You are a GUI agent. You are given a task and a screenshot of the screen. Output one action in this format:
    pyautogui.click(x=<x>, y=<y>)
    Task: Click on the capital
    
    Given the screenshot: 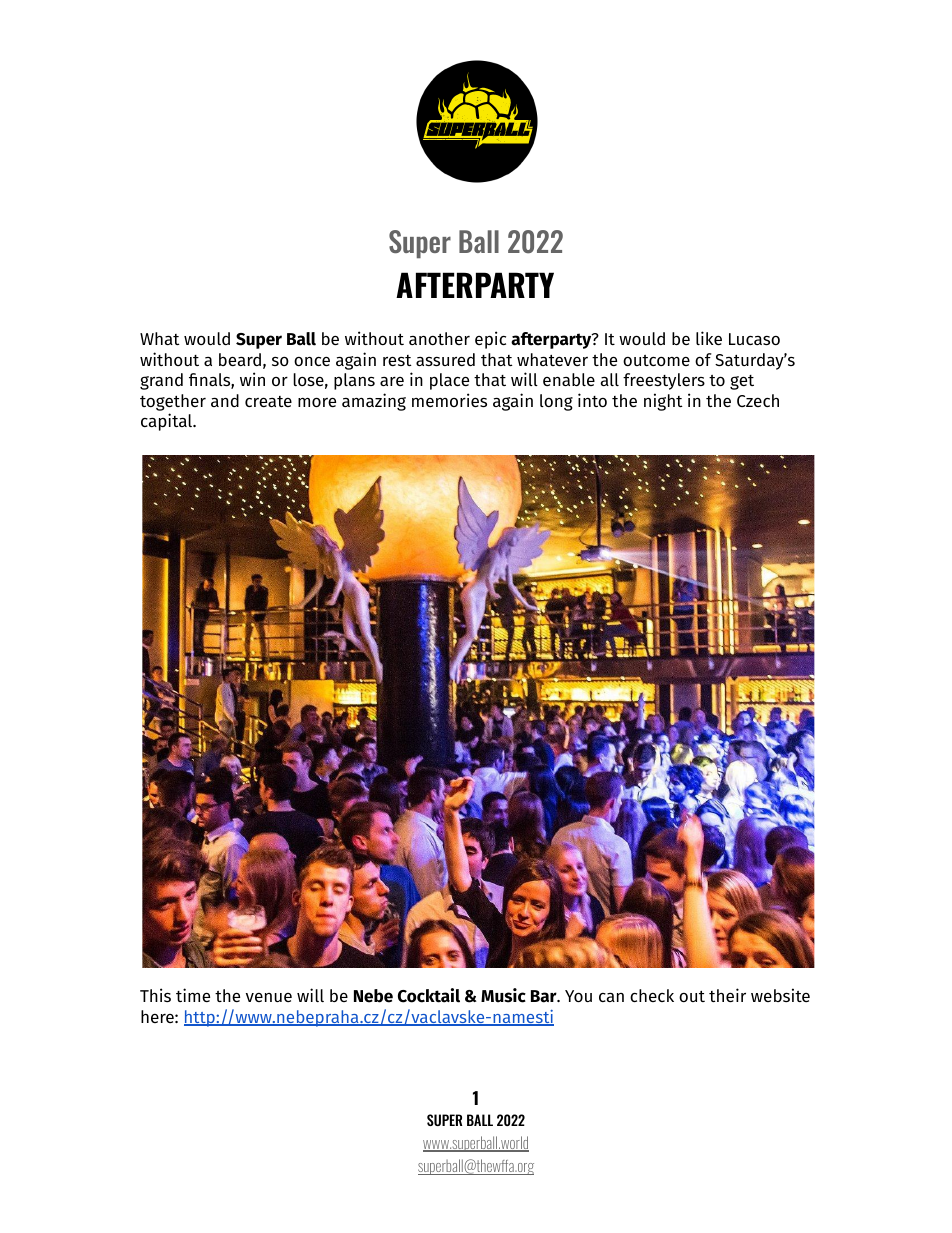 What is the action you would take?
    pyautogui.click(x=168, y=422)
